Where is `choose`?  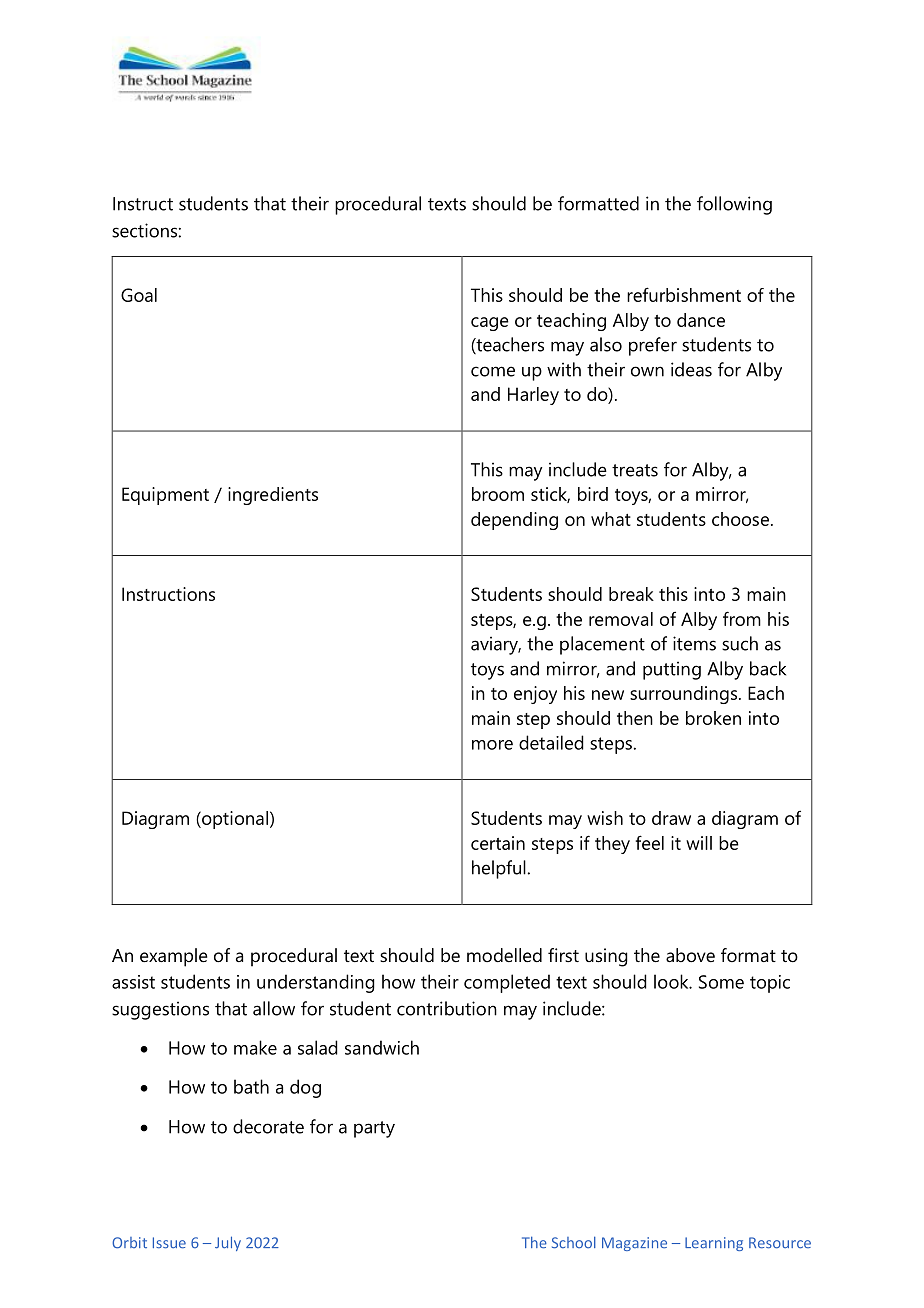 choose is located at coordinates (742, 519).
